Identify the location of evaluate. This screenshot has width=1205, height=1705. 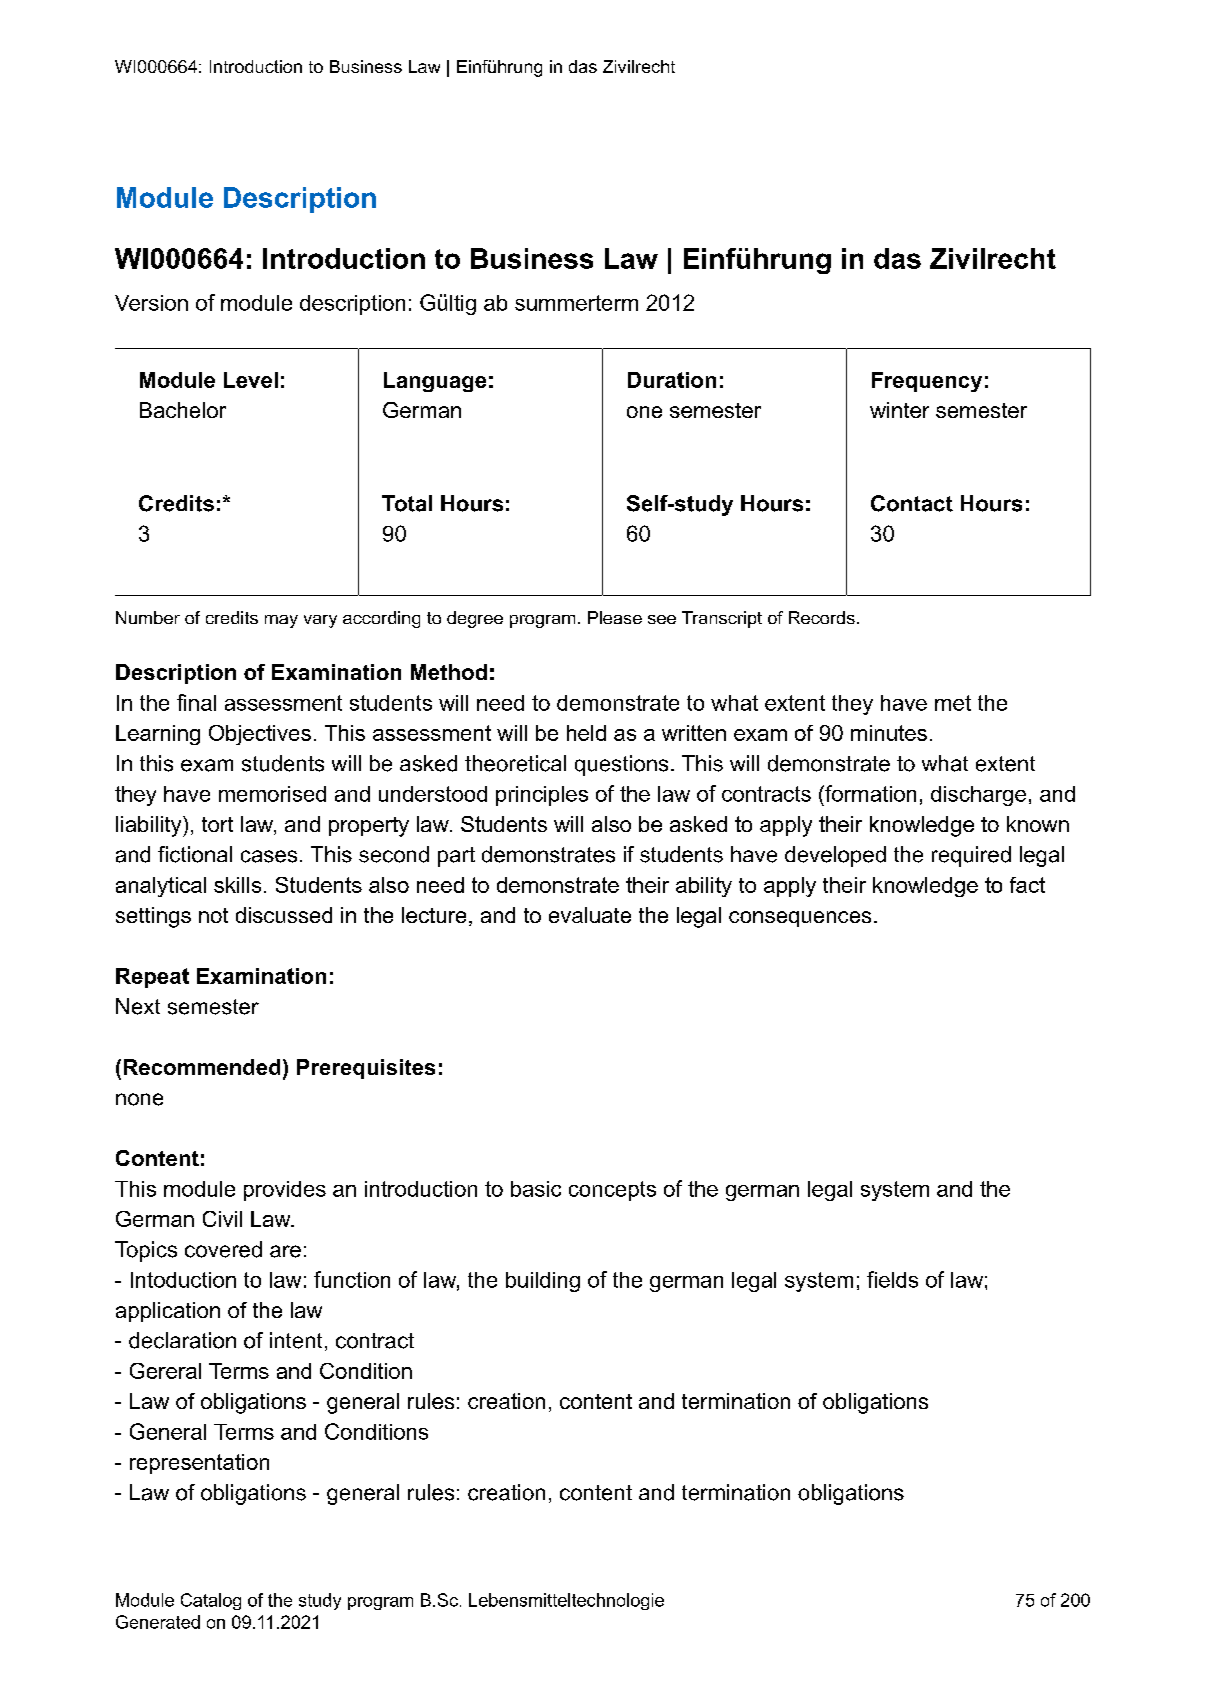
(590, 915).
